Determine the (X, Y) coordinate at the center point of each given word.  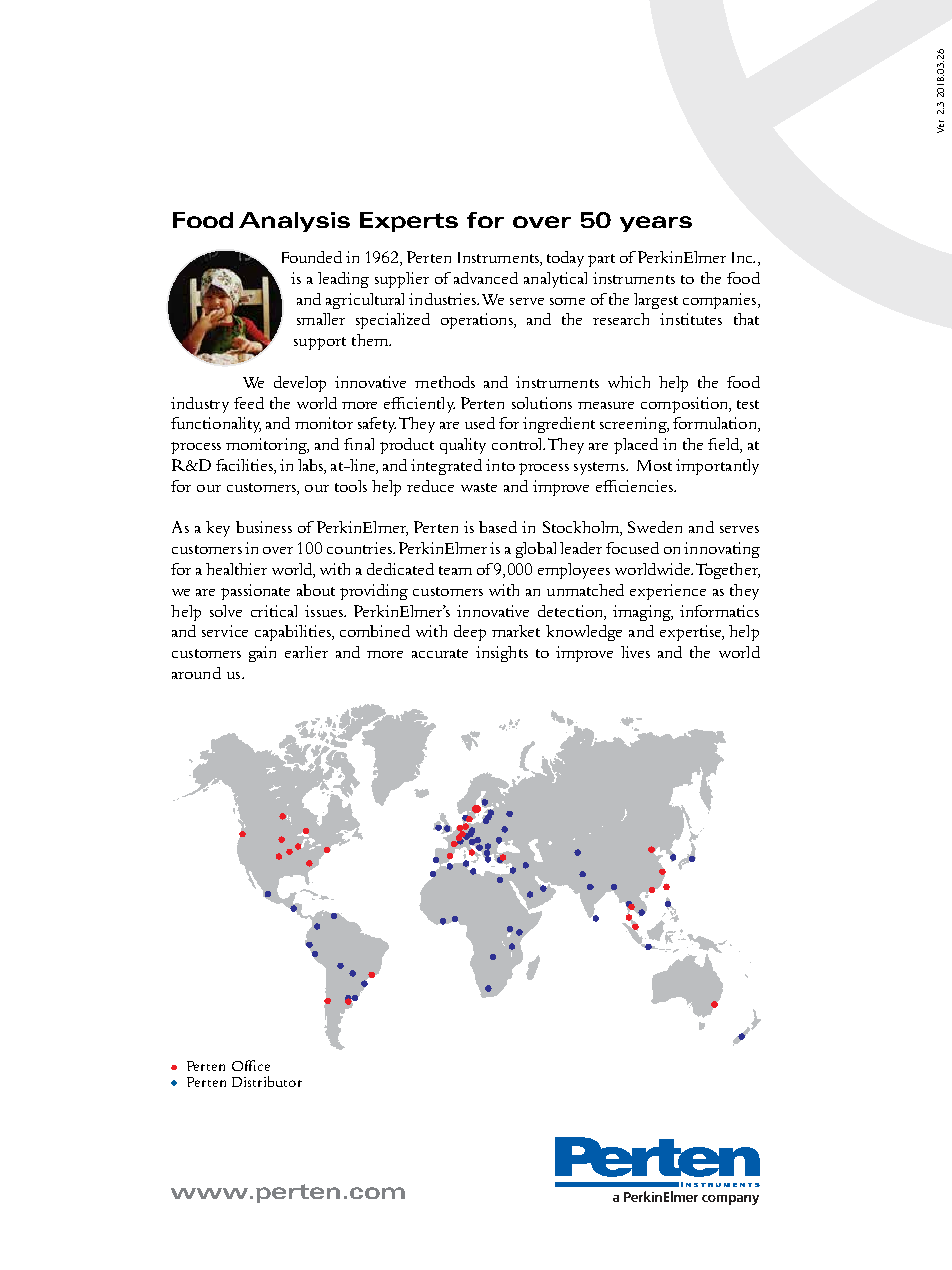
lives (635, 652)
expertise (692, 633)
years (656, 224)
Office (251, 1065)
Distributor (267, 1081)
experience (668, 592)
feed (249, 403)
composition (686, 405)
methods (445, 382)
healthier (236, 569)
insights (502, 654)
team (455, 570)
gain (262, 654)
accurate (440, 653)
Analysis (294, 222)
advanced (486, 278)
